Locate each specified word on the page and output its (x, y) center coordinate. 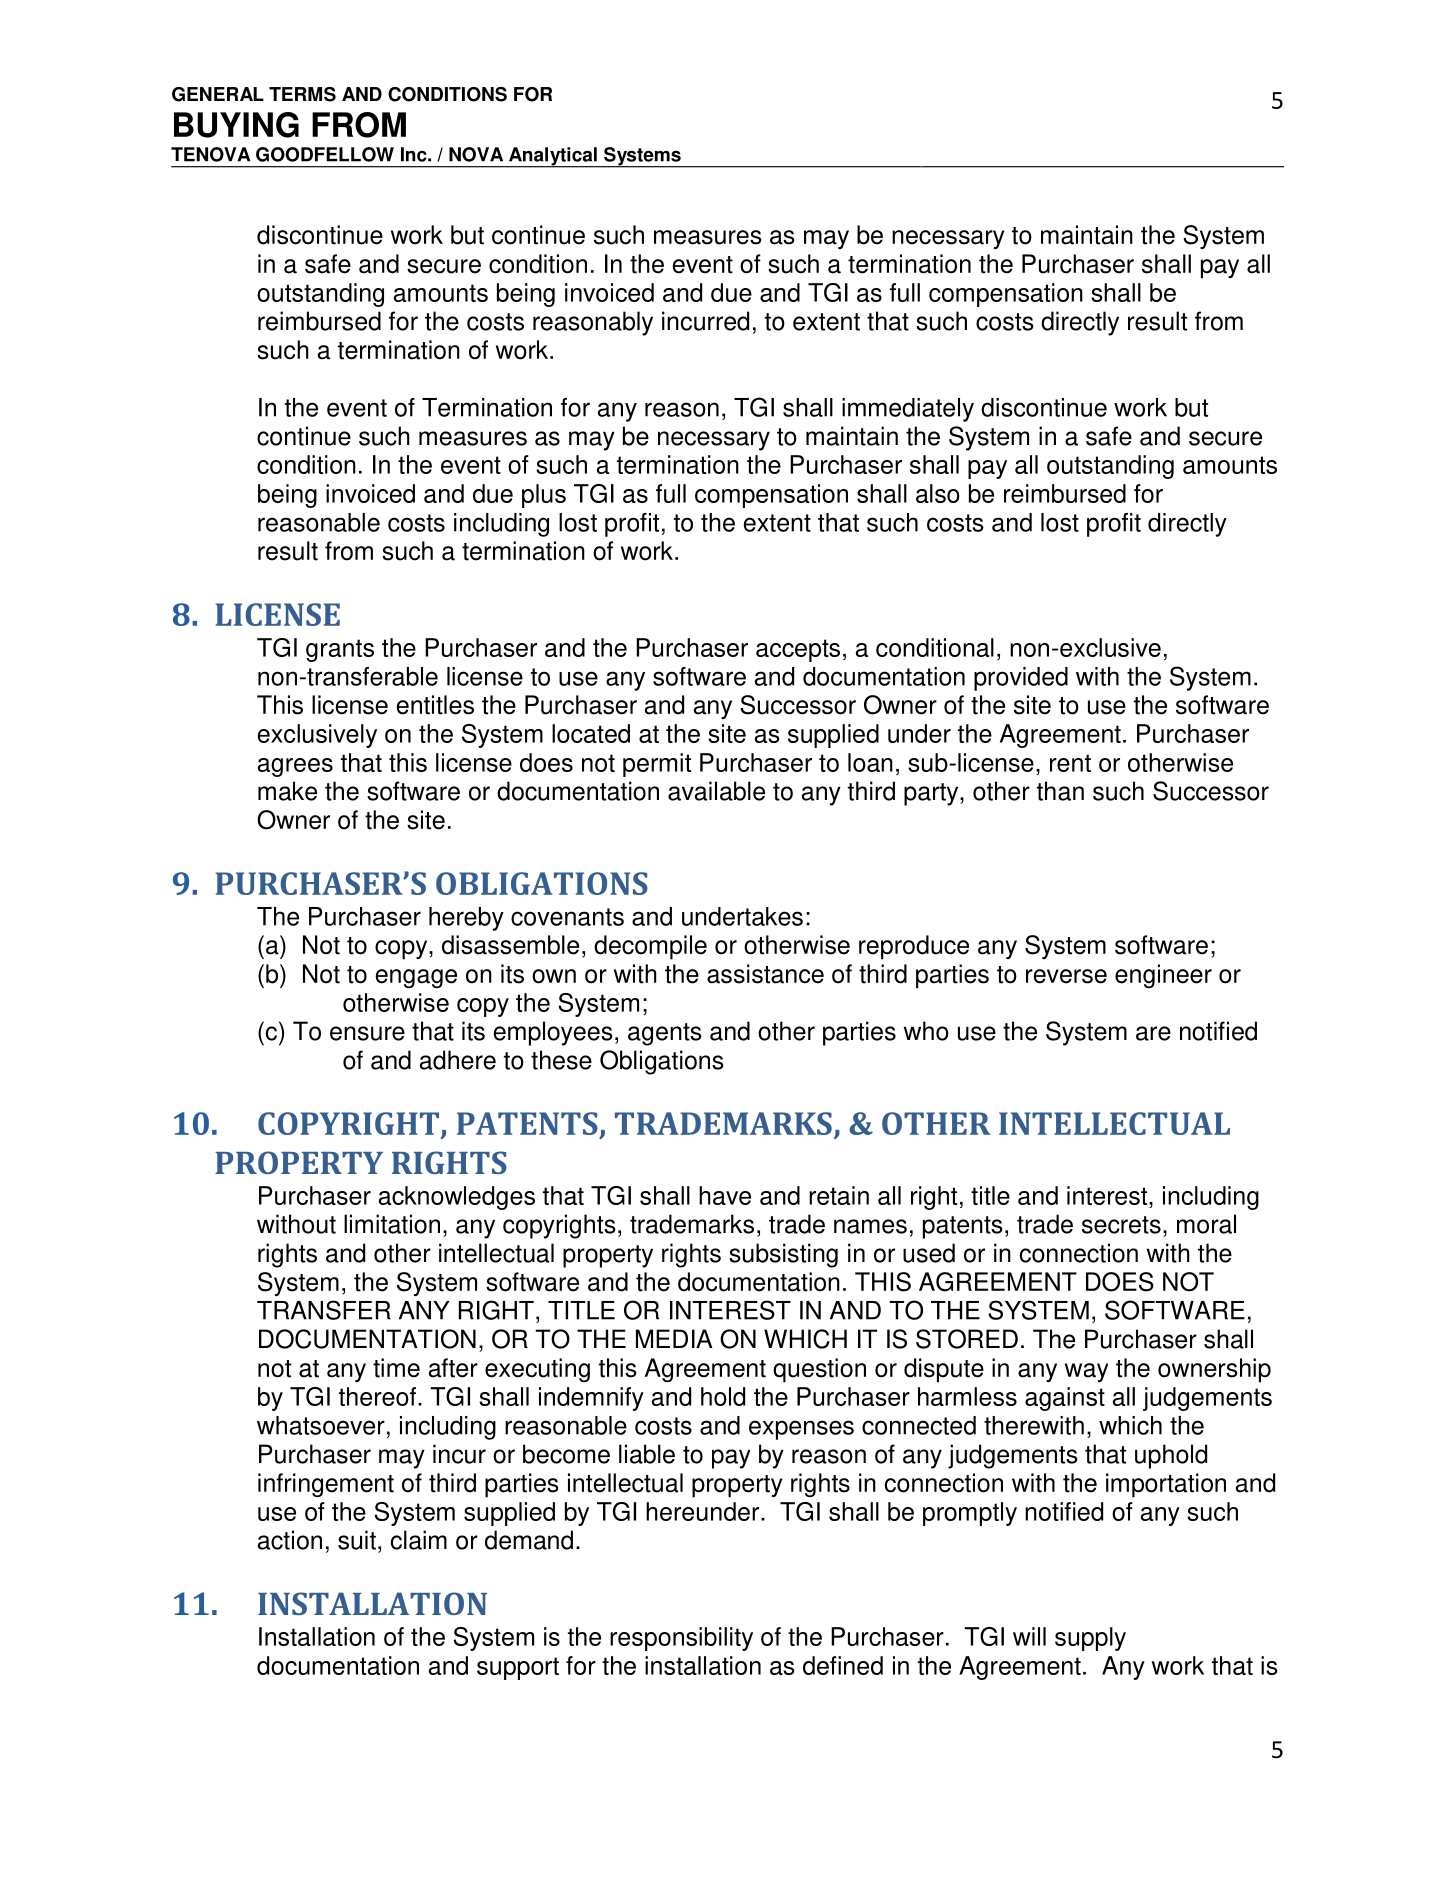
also (938, 493)
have (725, 1195)
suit (357, 1540)
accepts (798, 650)
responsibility (681, 1639)
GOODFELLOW (325, 154)
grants (340, 650)
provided (1021, 679)
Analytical (553, 157)
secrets (1121, 1225)
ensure (367, 1033)
